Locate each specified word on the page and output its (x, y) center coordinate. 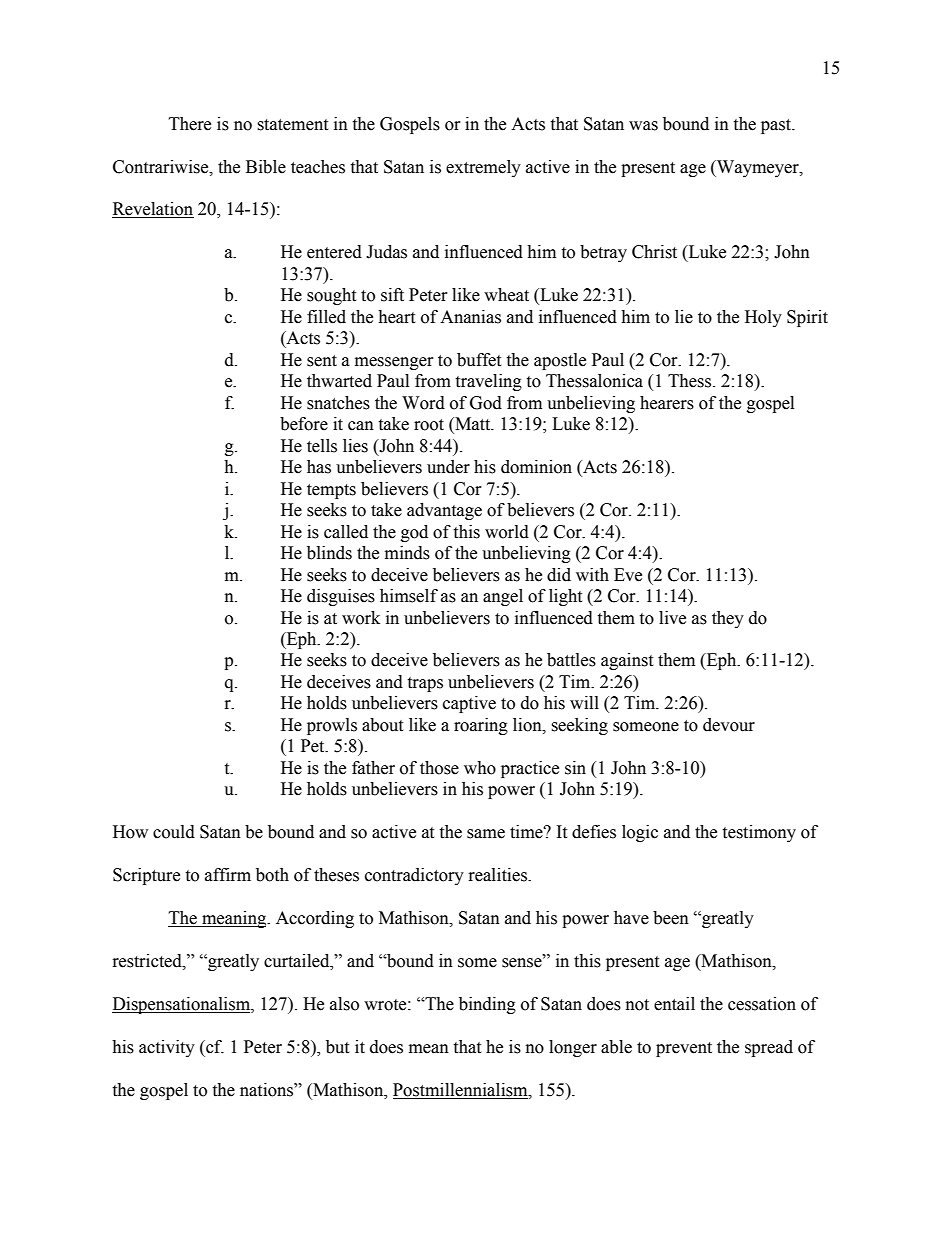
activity (167, 1048)
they (728, 619)
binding (487, 1005)
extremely (483, 168)
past (777, 126)
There (190, 124)
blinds (329, 553)
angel (503, 597)
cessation (762, 1004)
